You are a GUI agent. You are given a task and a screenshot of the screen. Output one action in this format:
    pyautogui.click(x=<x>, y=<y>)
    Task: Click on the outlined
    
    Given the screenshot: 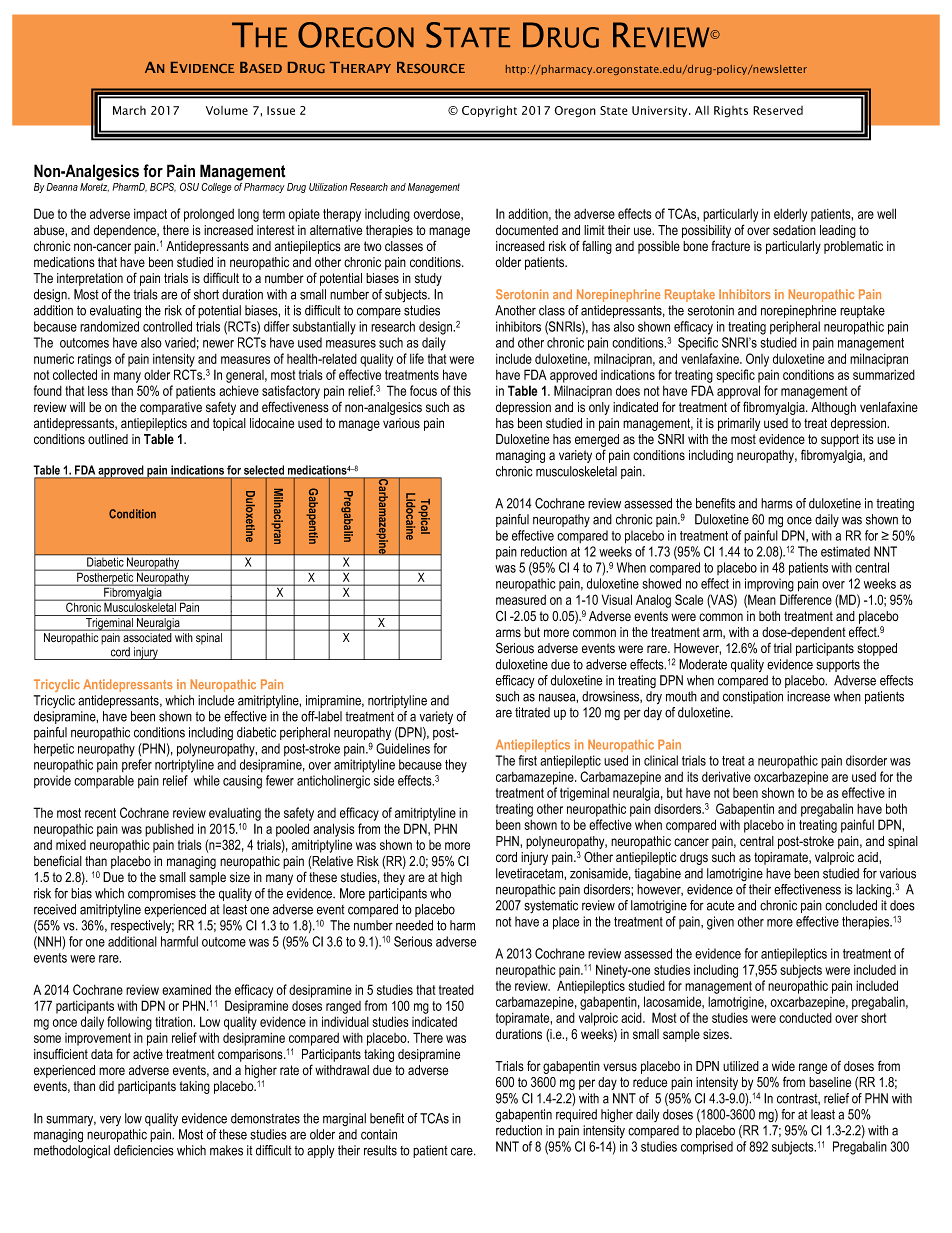 What is the action you would take?
    pyautogui.click(x=108, y=439)
